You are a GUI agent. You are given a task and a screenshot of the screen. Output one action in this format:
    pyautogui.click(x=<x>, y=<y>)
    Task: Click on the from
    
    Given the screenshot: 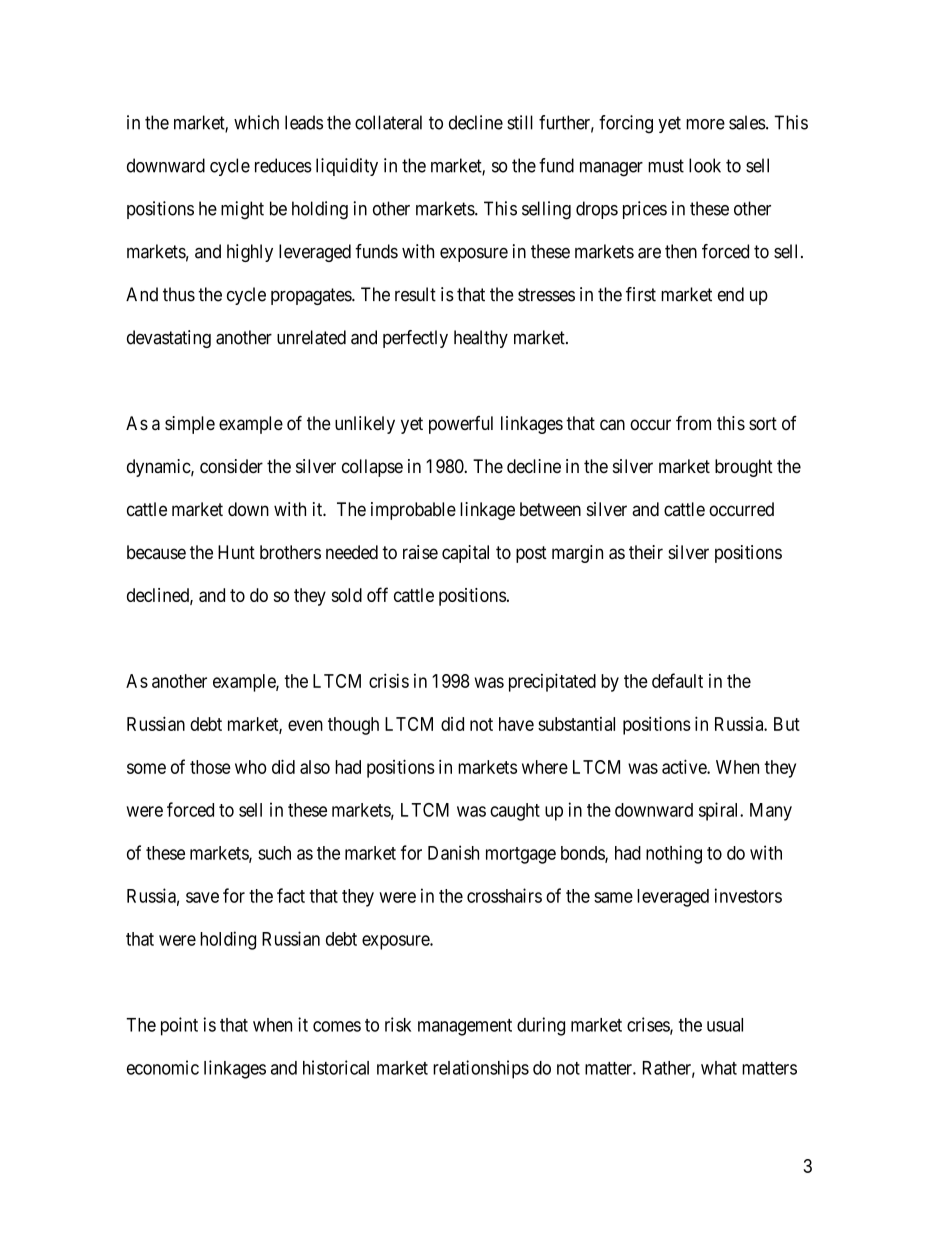 What is the action you would take?
    pyautogui.click(x=693, y=423)
